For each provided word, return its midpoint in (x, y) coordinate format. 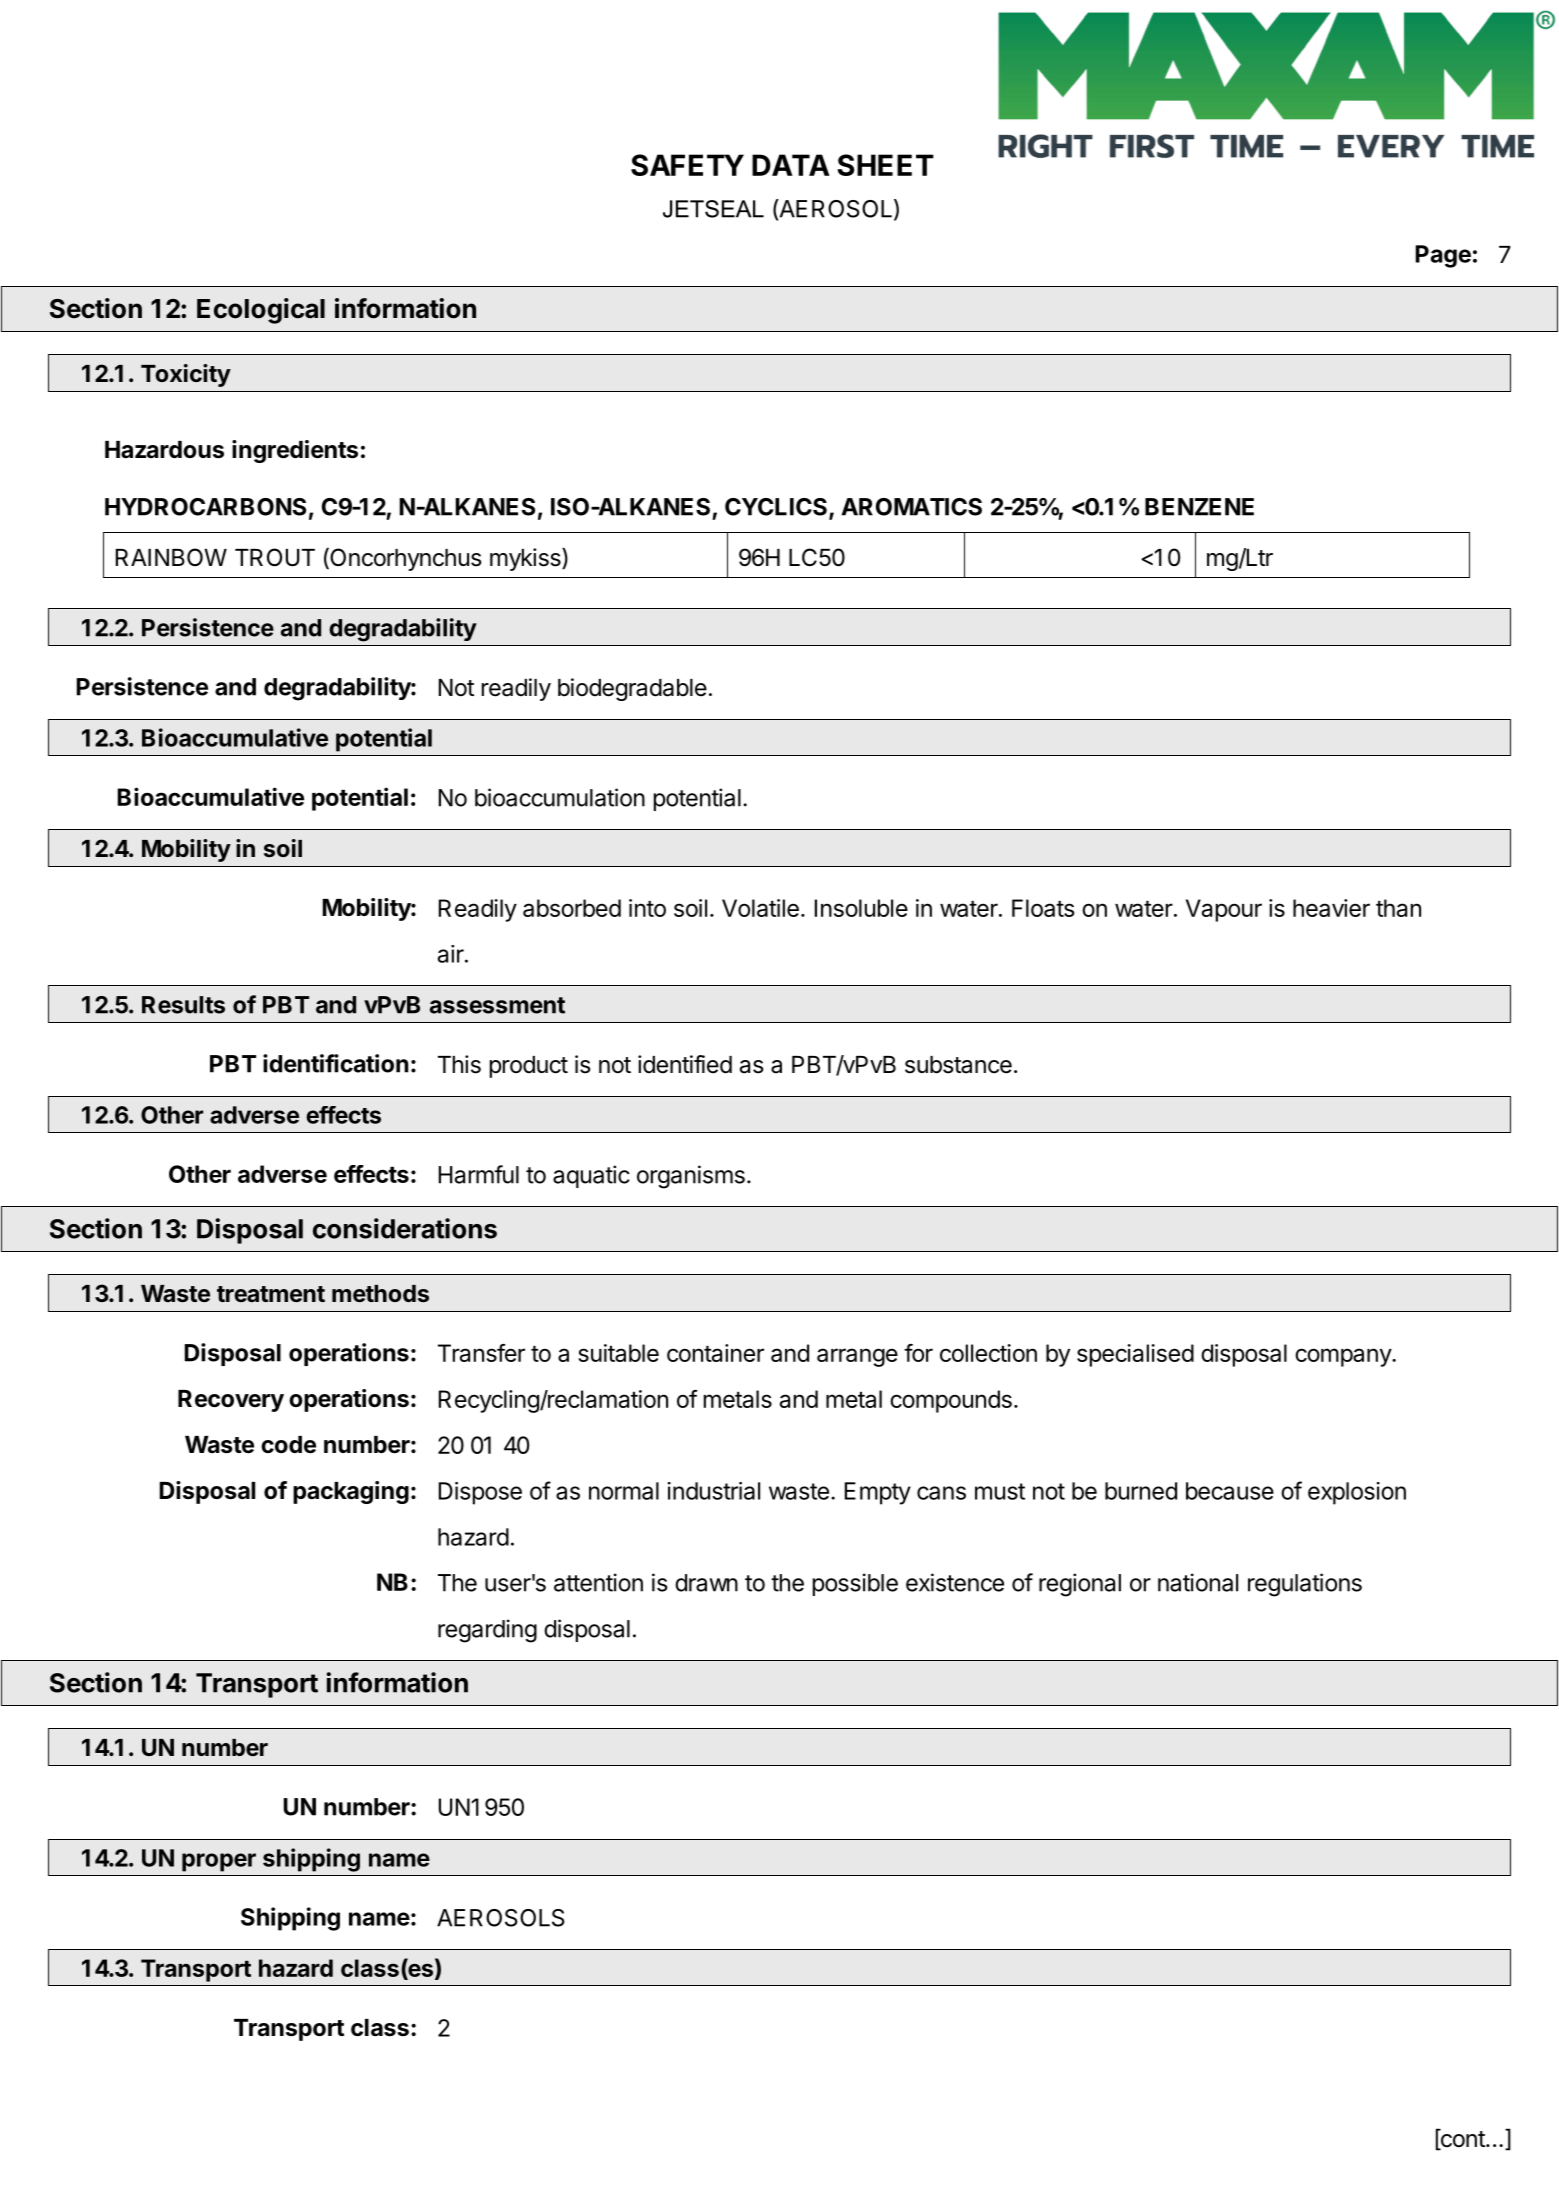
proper (219, 1862)
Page (1443, 256)
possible (855, 1584)
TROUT (275, 557)
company (1344, 1357)
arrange (857, 1357)
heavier (1331, 908)
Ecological (261, 311)
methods (380, 1294)
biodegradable (632, 689)
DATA (791, 165)
